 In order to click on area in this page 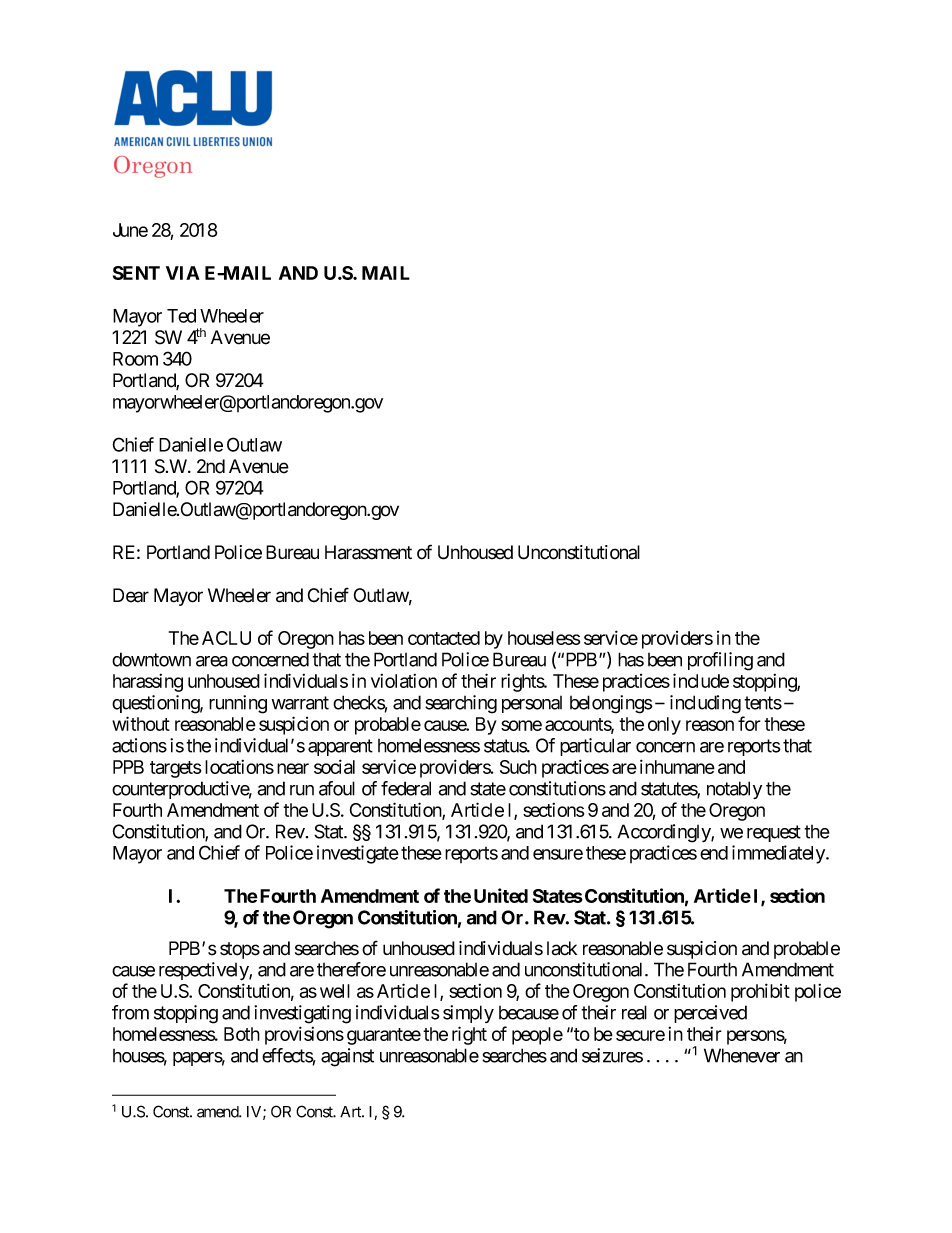, I will do `click(212, 661)`.
